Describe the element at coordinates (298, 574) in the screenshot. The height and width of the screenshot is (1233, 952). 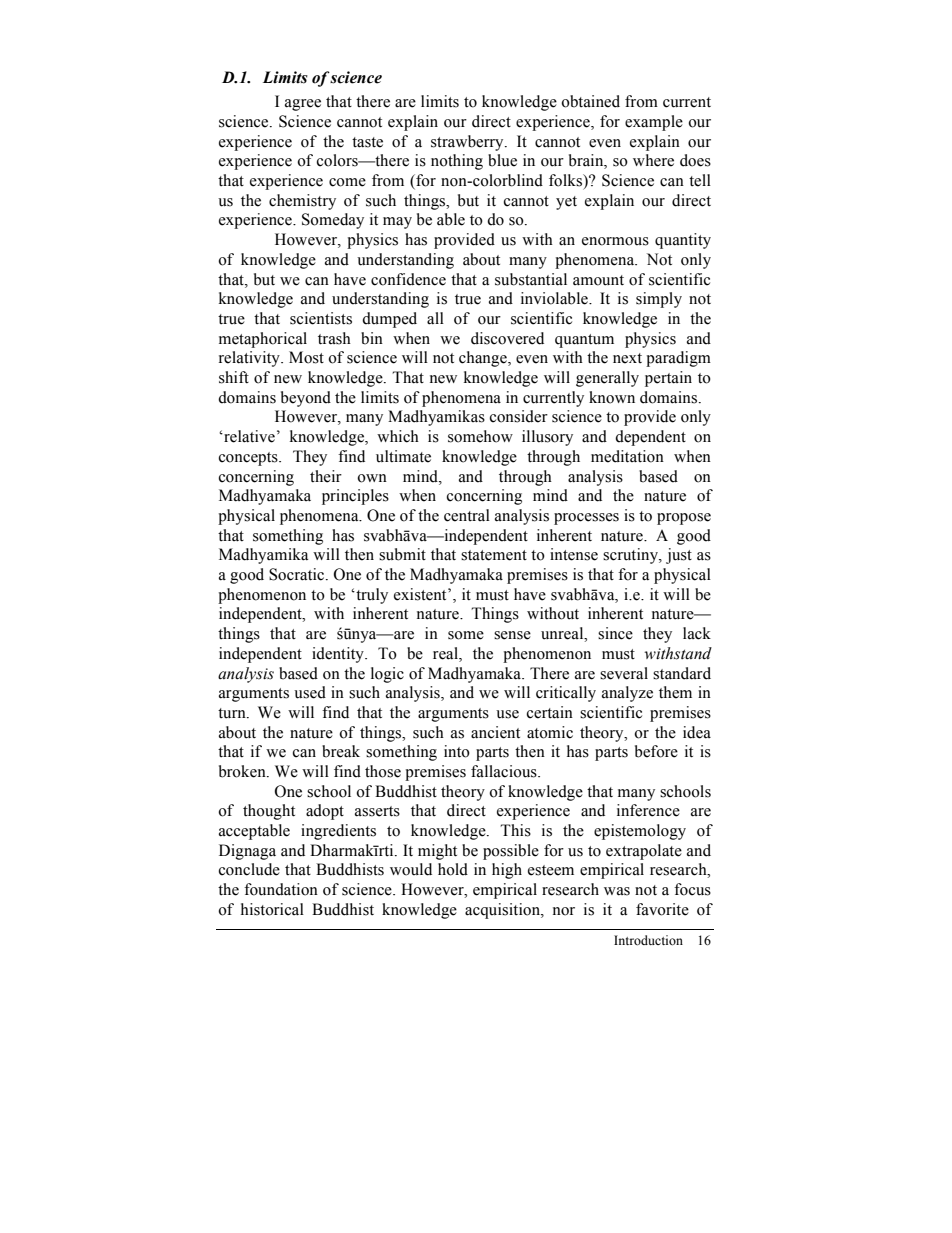
I see `Socratic` at that location.
